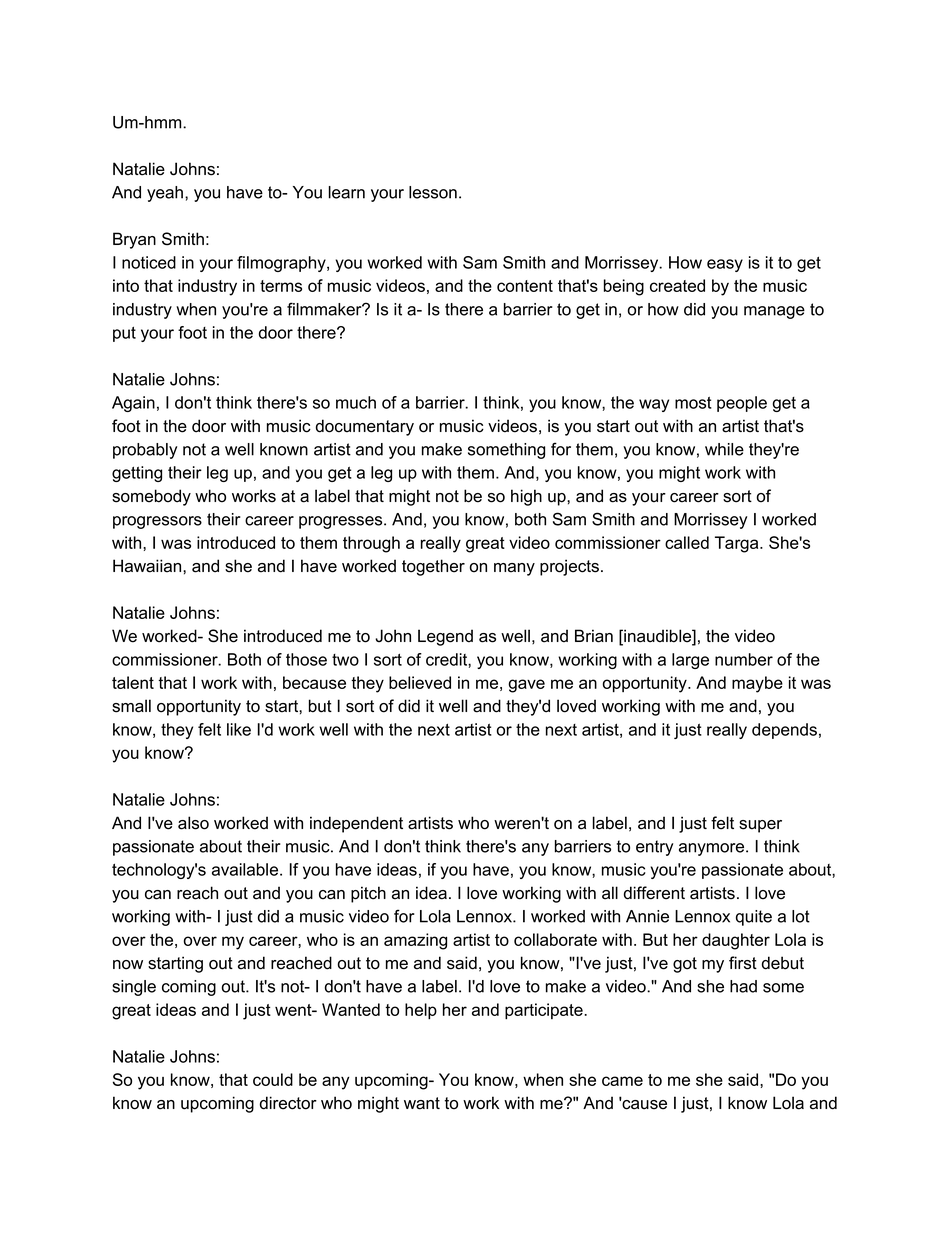 The height and width of the screenshot is (1233, 952). What do you see at coordinates (744, 659) in the screenshot?
I see `number` at bounding box center [744, 659].
